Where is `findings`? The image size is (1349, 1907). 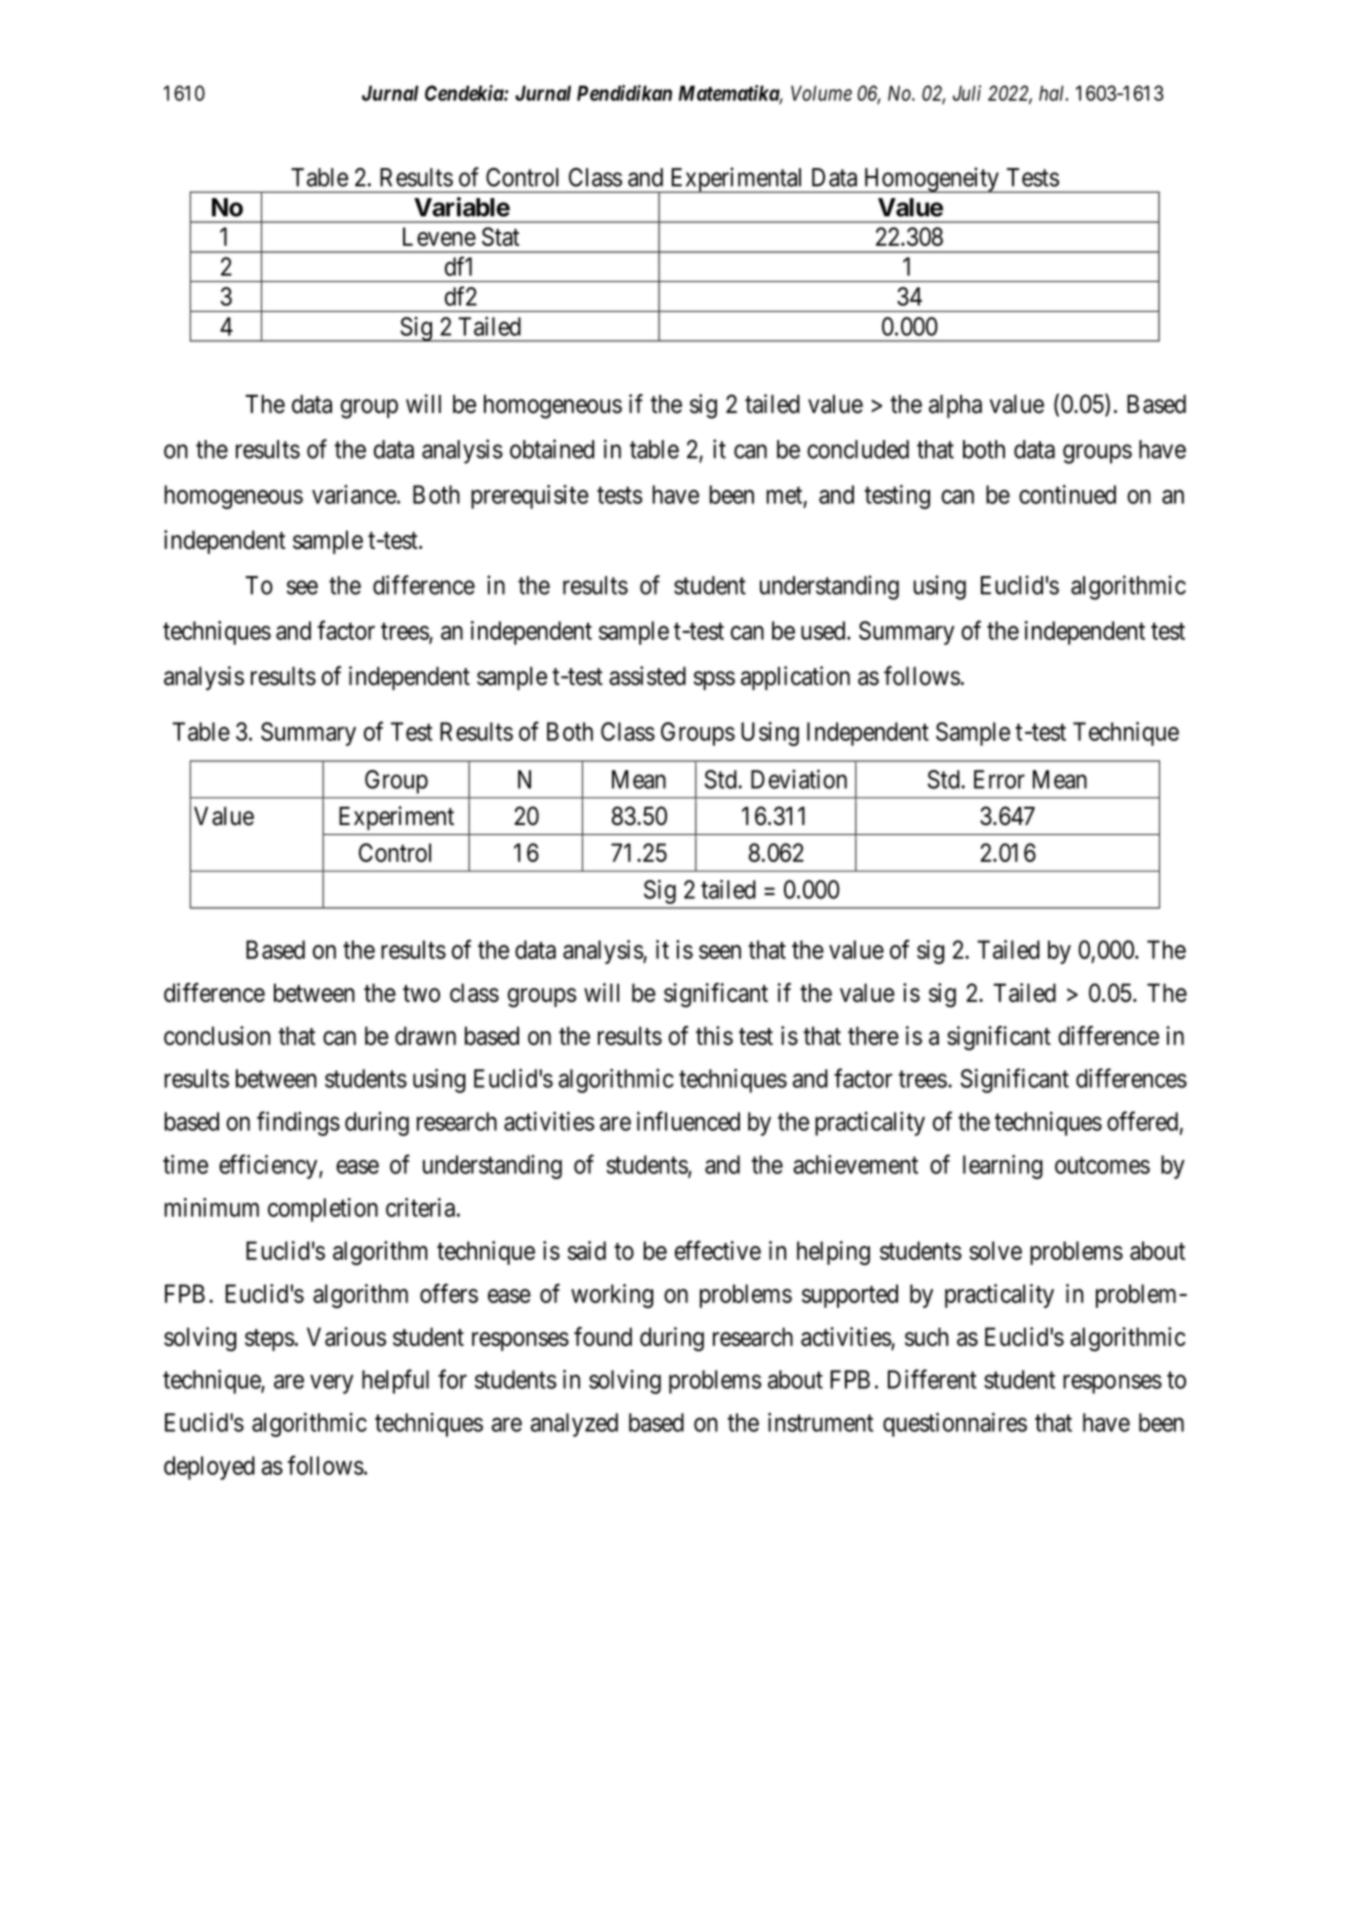 findings is located at coordinates (298, 1123).
